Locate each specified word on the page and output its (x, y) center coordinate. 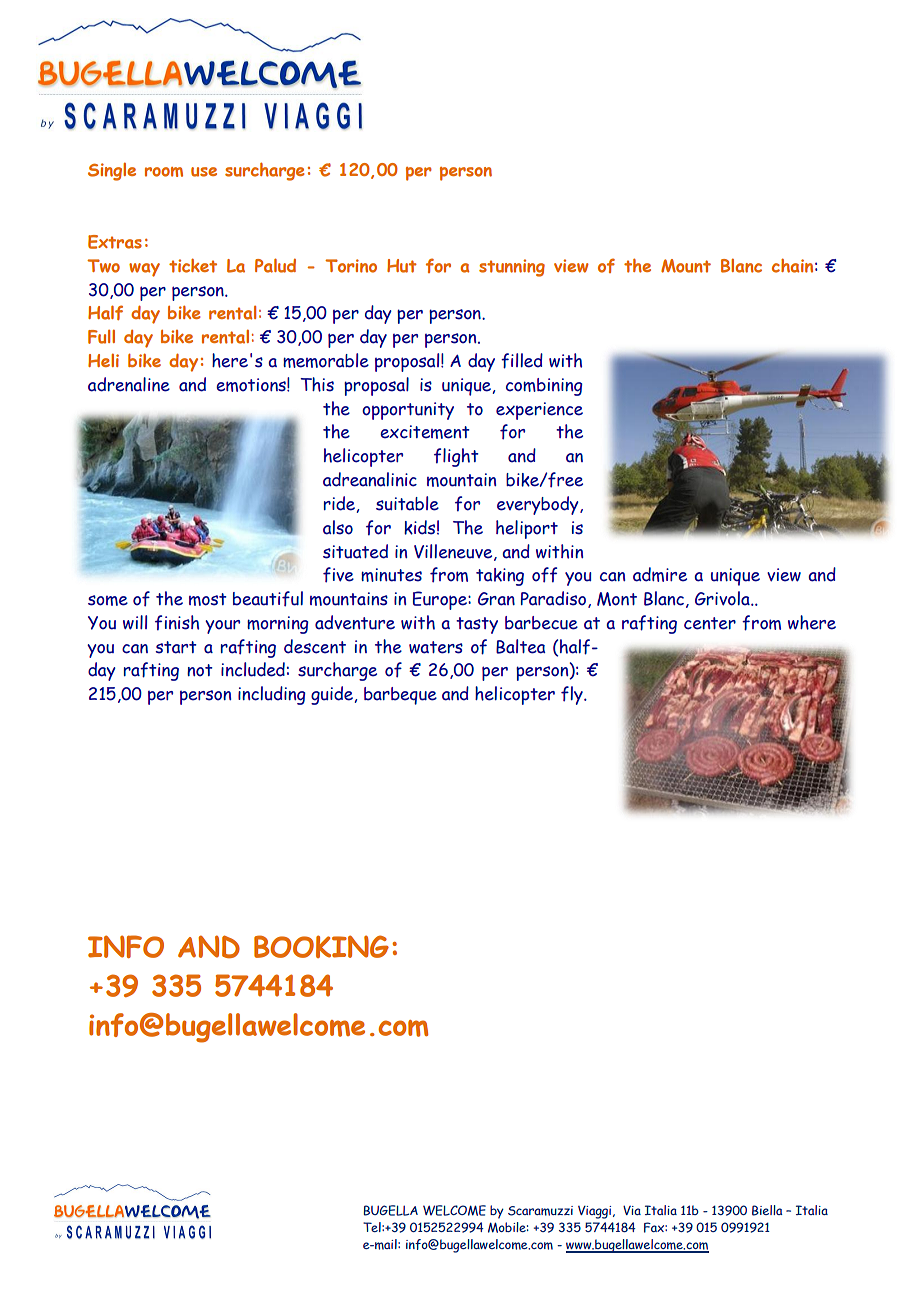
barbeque (400, 696)
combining (544, 387)
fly (573, 695)
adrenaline (129, 384)
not (200, 670)
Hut (402, 266)
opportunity (408, 411)
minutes (391, 575)
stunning (512, 268)
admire (660, 574)
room (164, 172)
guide (332, 695)
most (208, 599)
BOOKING (321, 946)
